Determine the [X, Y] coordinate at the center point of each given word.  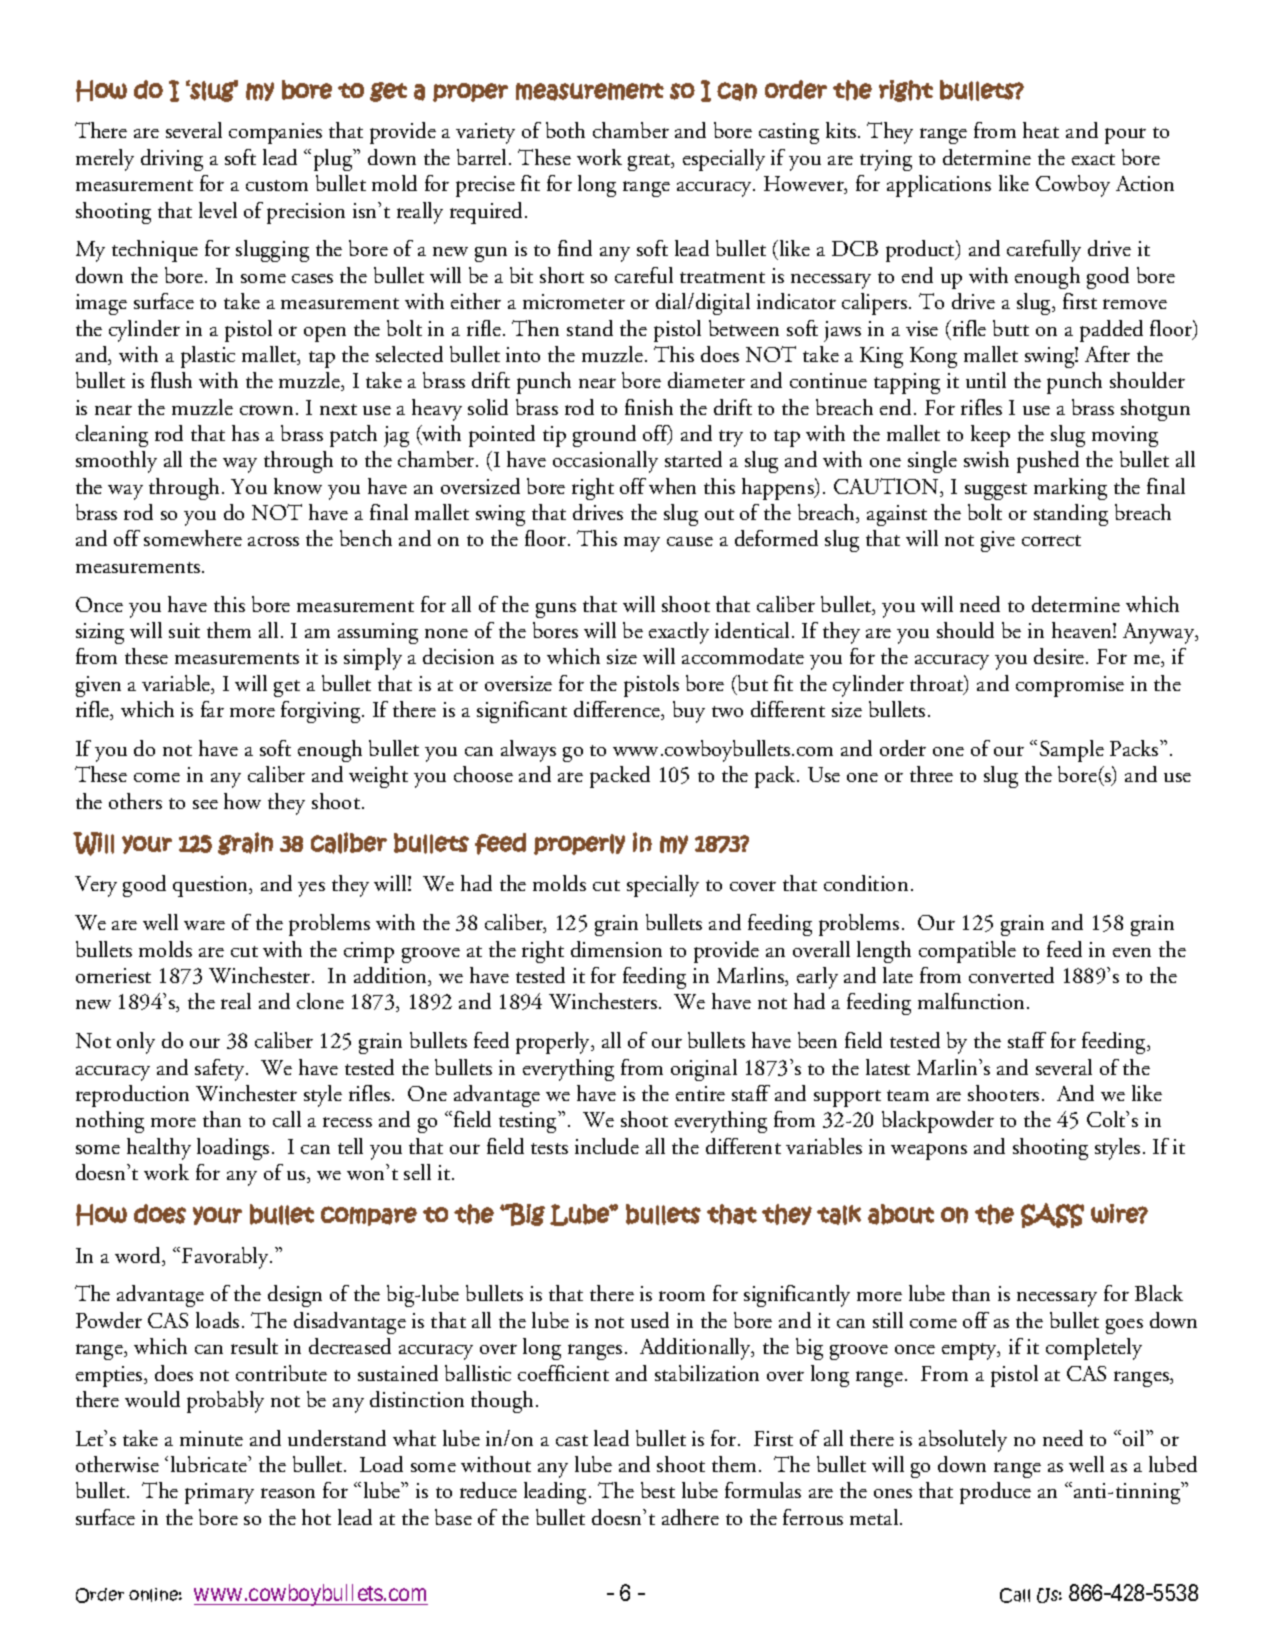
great [650, 162]
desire [1060, 656]
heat [1041, 130]
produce [995, 1493]
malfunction [973, 1001]
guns [556, 610]
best [658, 1490]
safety [221, 1070]
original [704, 1070]
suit [184, 630]
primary [219, 1493]
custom [277, 185]
